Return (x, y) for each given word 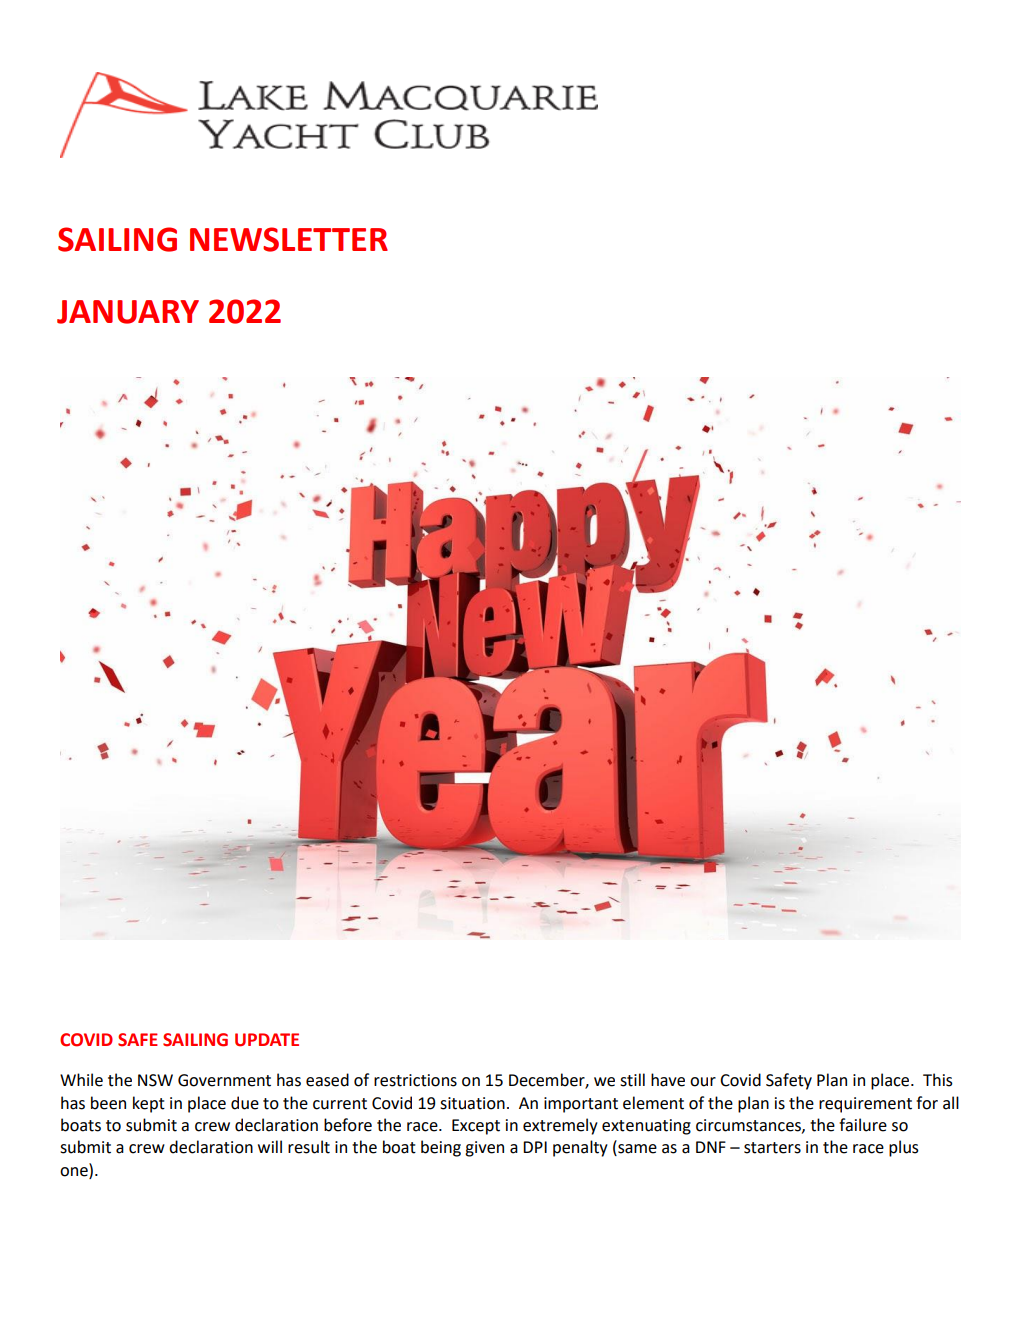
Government (224, 1080)
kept (149, 1104)
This (938, 1080)
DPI (535, 1147)
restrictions (415, 1080)
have (668, 1080)
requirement (865, 1105)
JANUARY (128, 312)
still (632, 1080)
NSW (155, 1080)
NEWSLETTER (289, 239)
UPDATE (267, 1040)
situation (472, 1103)
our (703, 1082)
